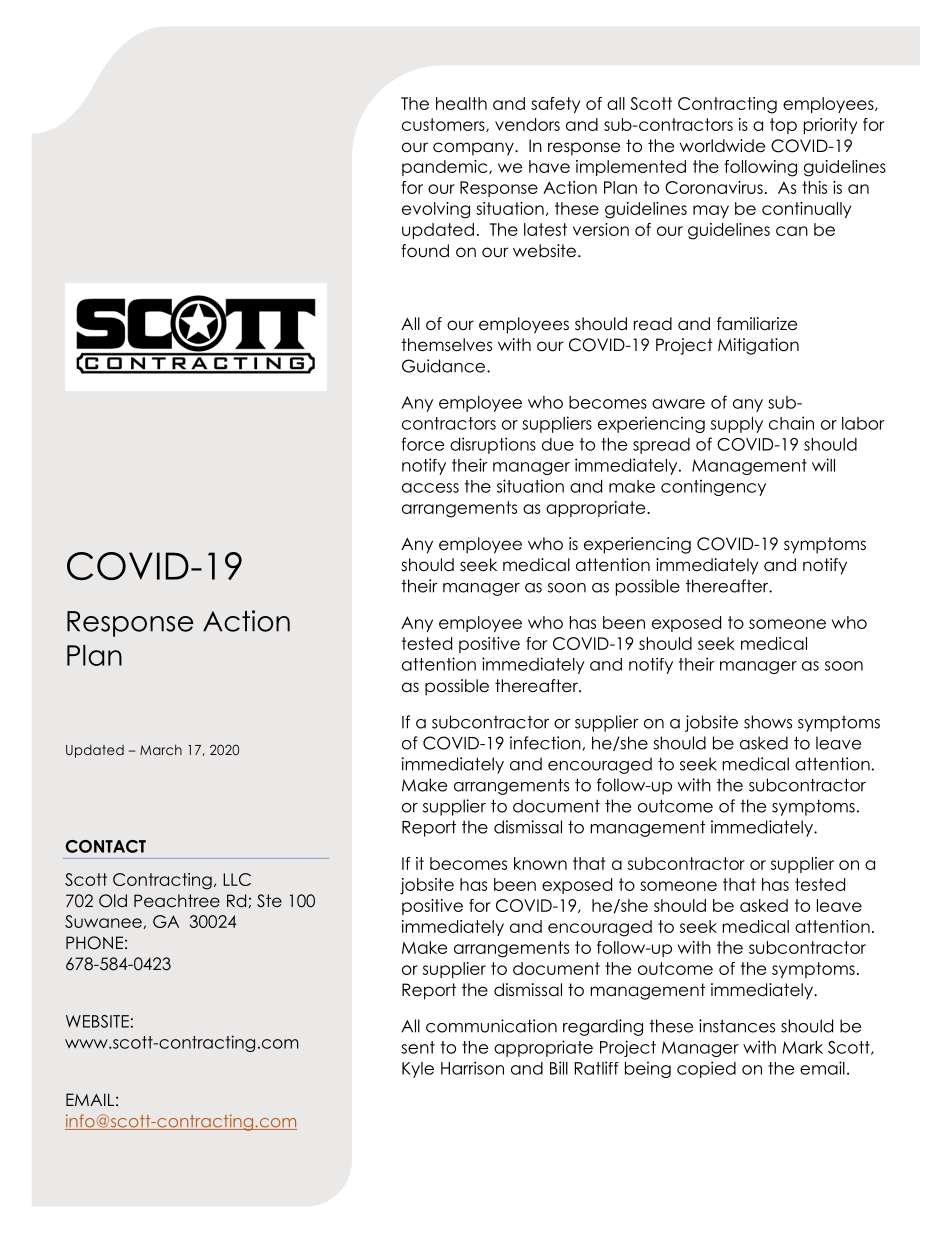 This screenshot has height=1233, width=952. What do you see at coordinates (491, 1026) in the screenshot?
I see `communication` at bounding box center [491, 1026].
